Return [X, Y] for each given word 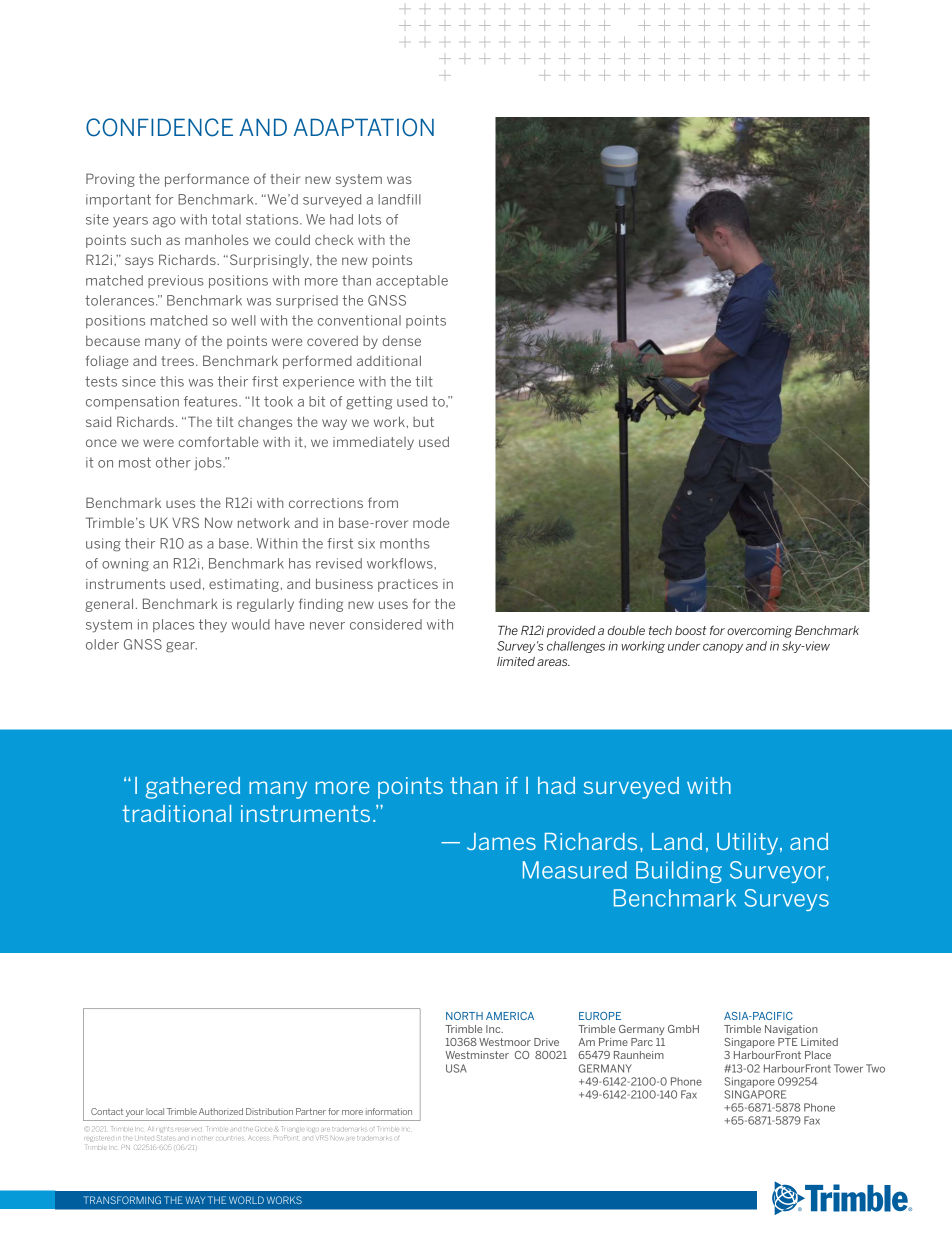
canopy [723, 648]
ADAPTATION [364, 127]
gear [181, 647]
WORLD [246, 1200]
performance [207, 180]
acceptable [412, 281]
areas [553, 662]
